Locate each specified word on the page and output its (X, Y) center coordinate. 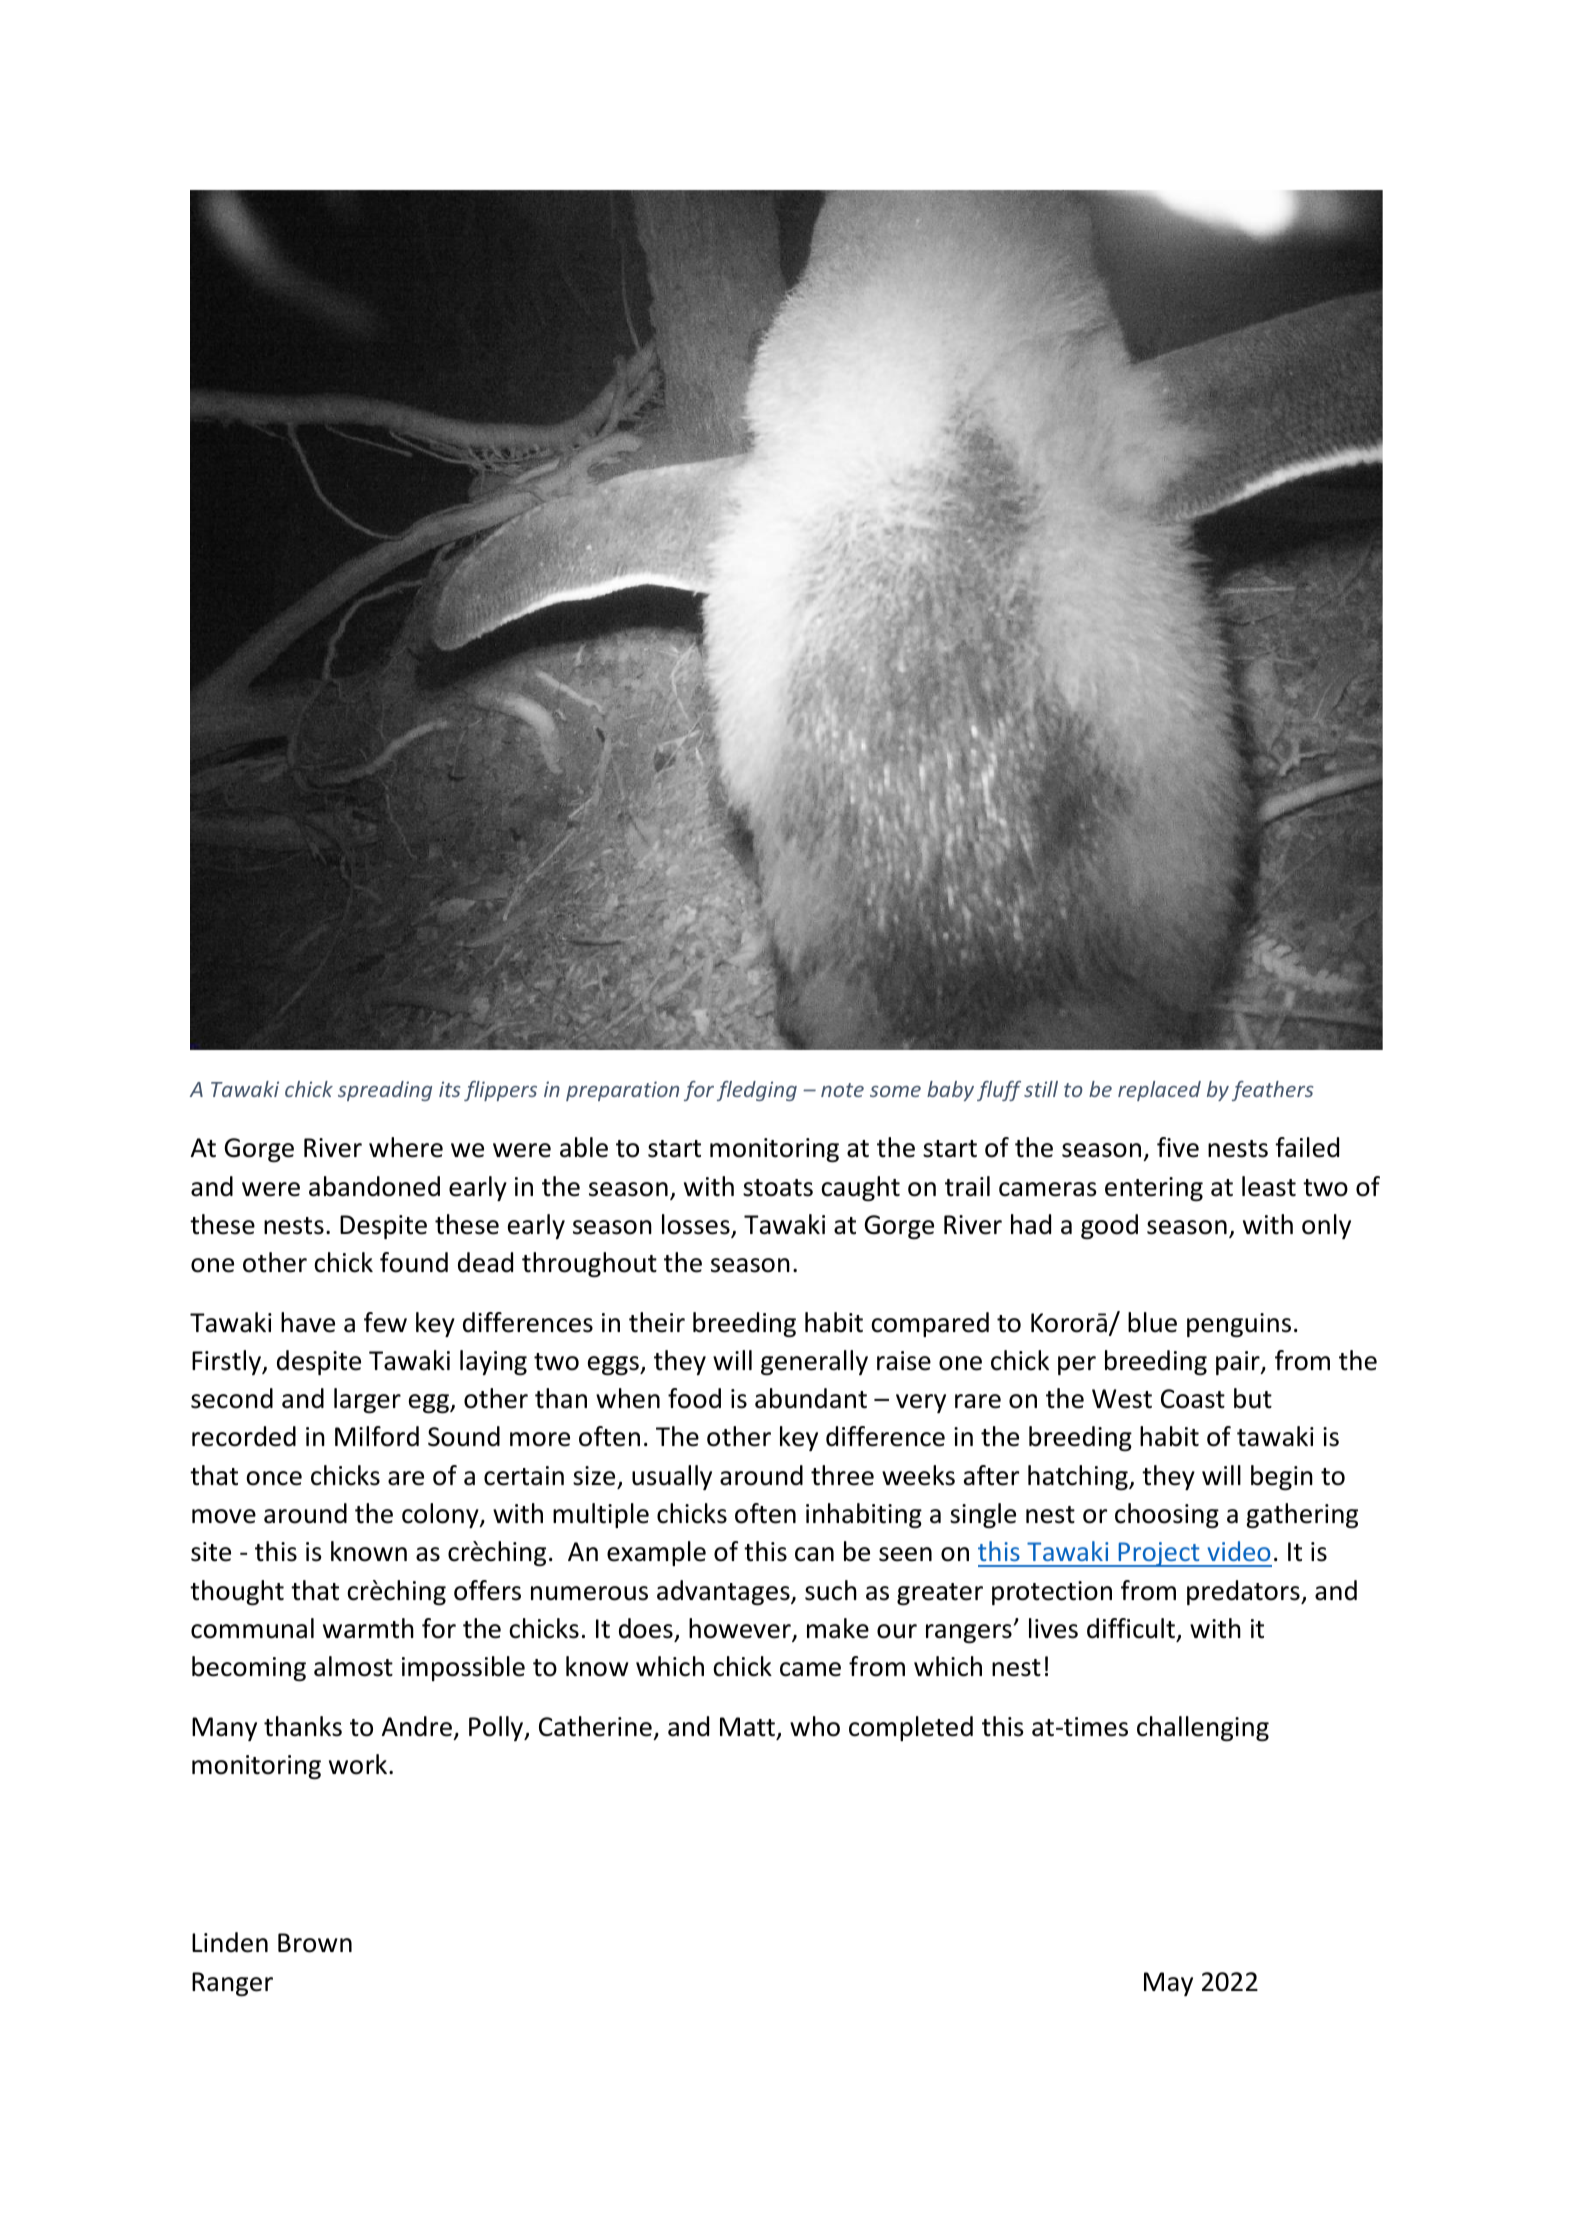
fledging (757, 1091)
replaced (1159, 1091)
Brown (315, 1943)
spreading (385, 1091)
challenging (1203, 1728)
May (1168, 1984)
